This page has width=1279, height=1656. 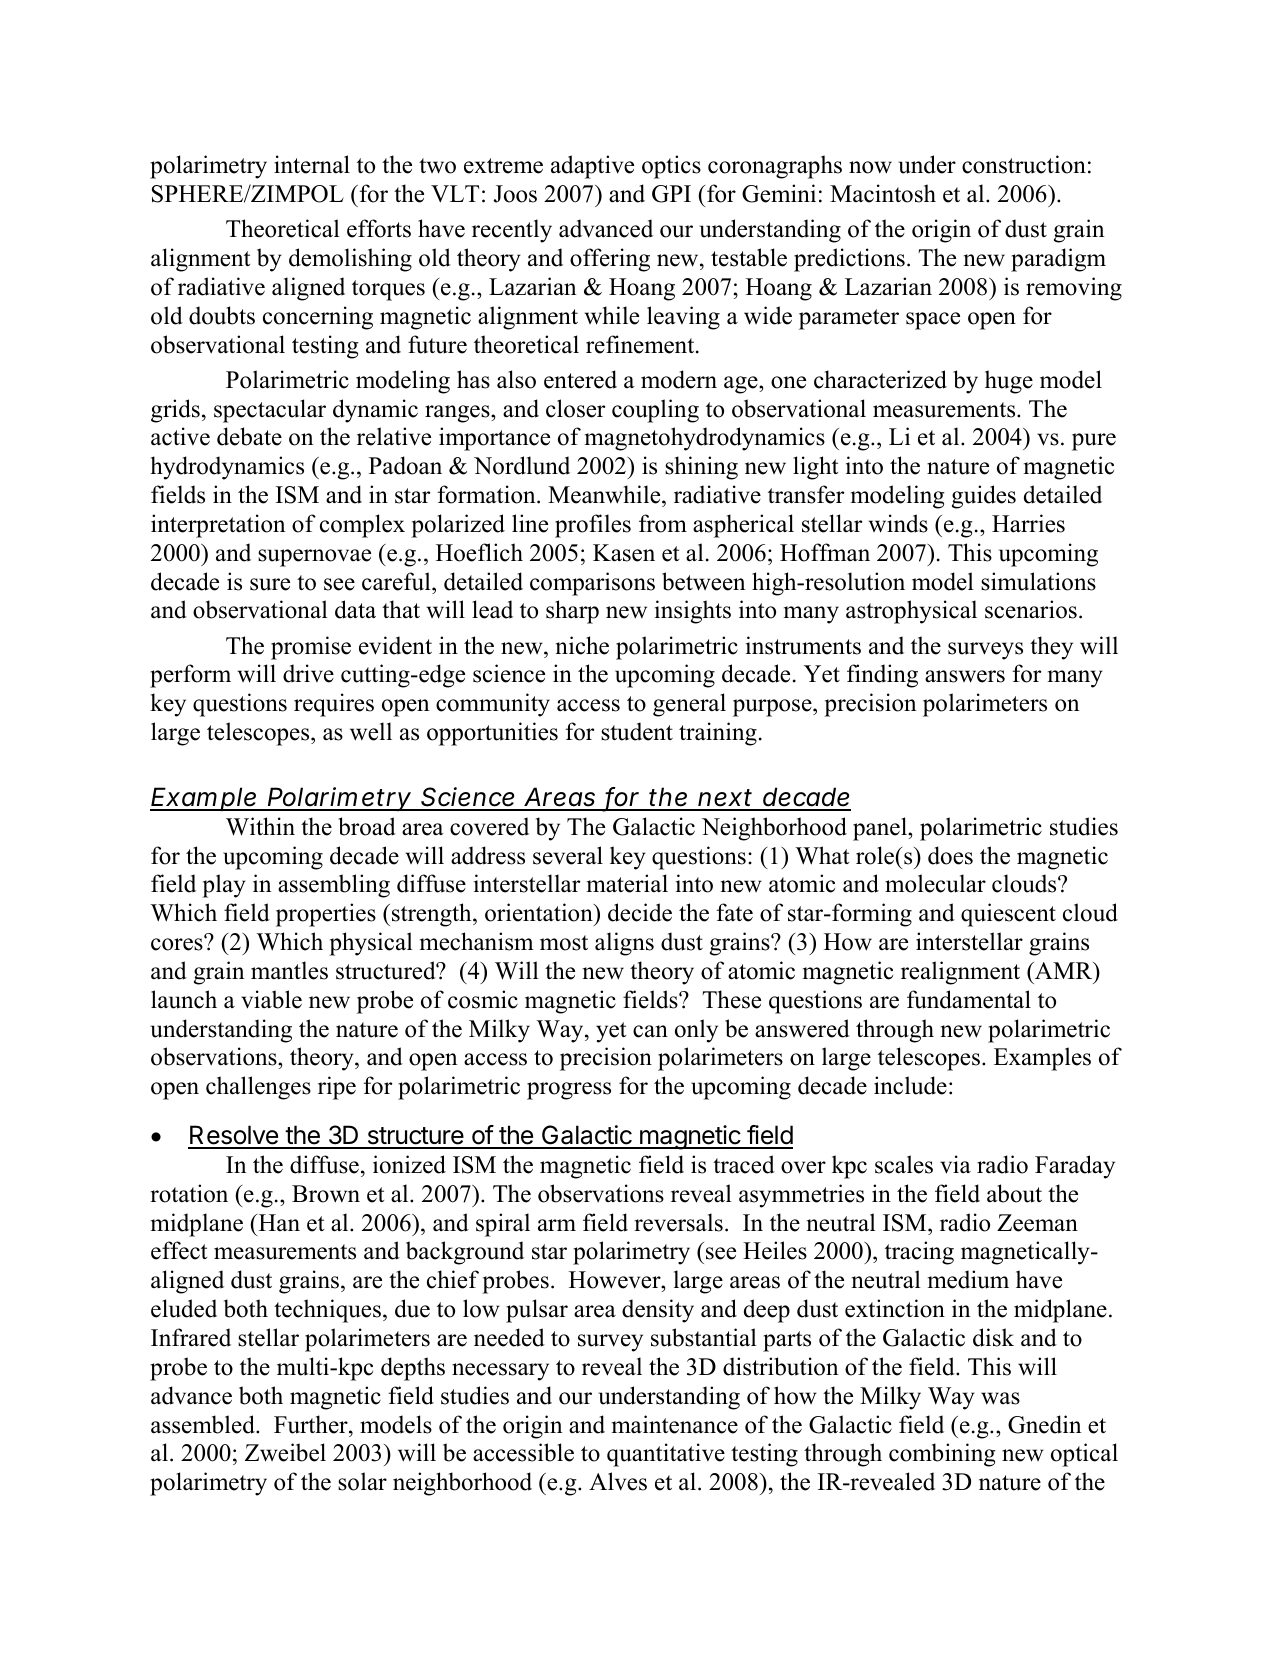 What do you see at coordinates (312, 1424) in the page?
I see `Further` at bounding box center [312, 1424].
